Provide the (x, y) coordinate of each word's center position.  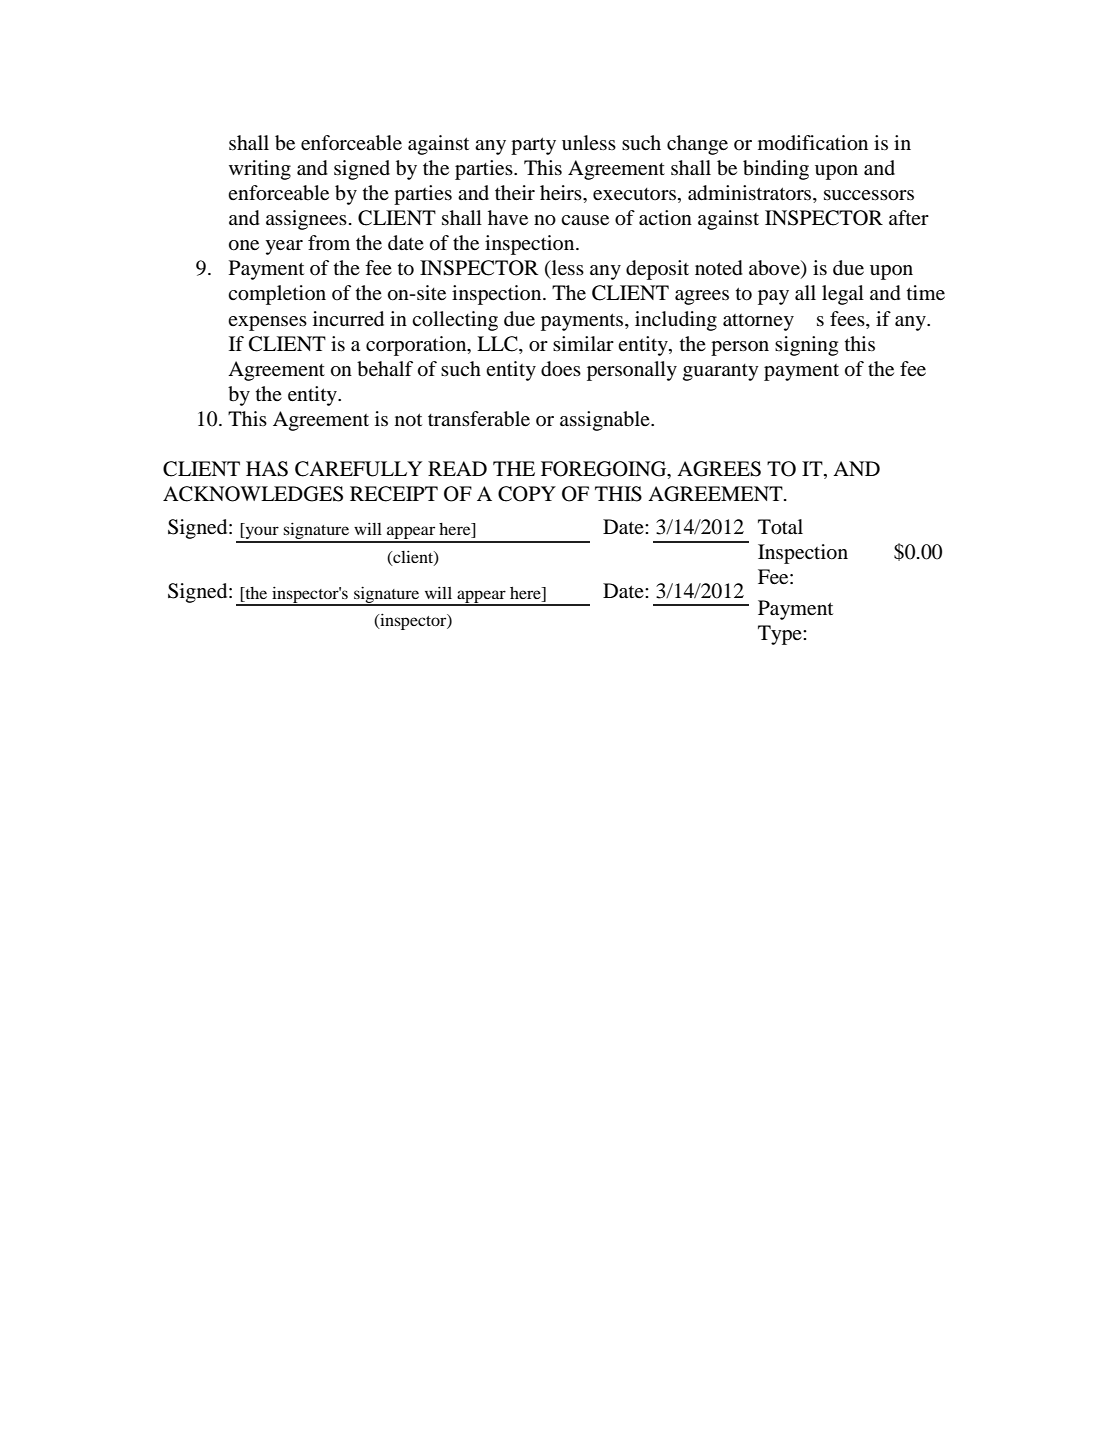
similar (583, 343)
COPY (527, 494)
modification (813, 143)
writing (260, 170)
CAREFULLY (358, 469)
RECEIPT (394, 494)
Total (780, 527)
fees (848, 318)
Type (781, 635)
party (533, 146)
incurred (348, 319)
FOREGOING (605, 470)
